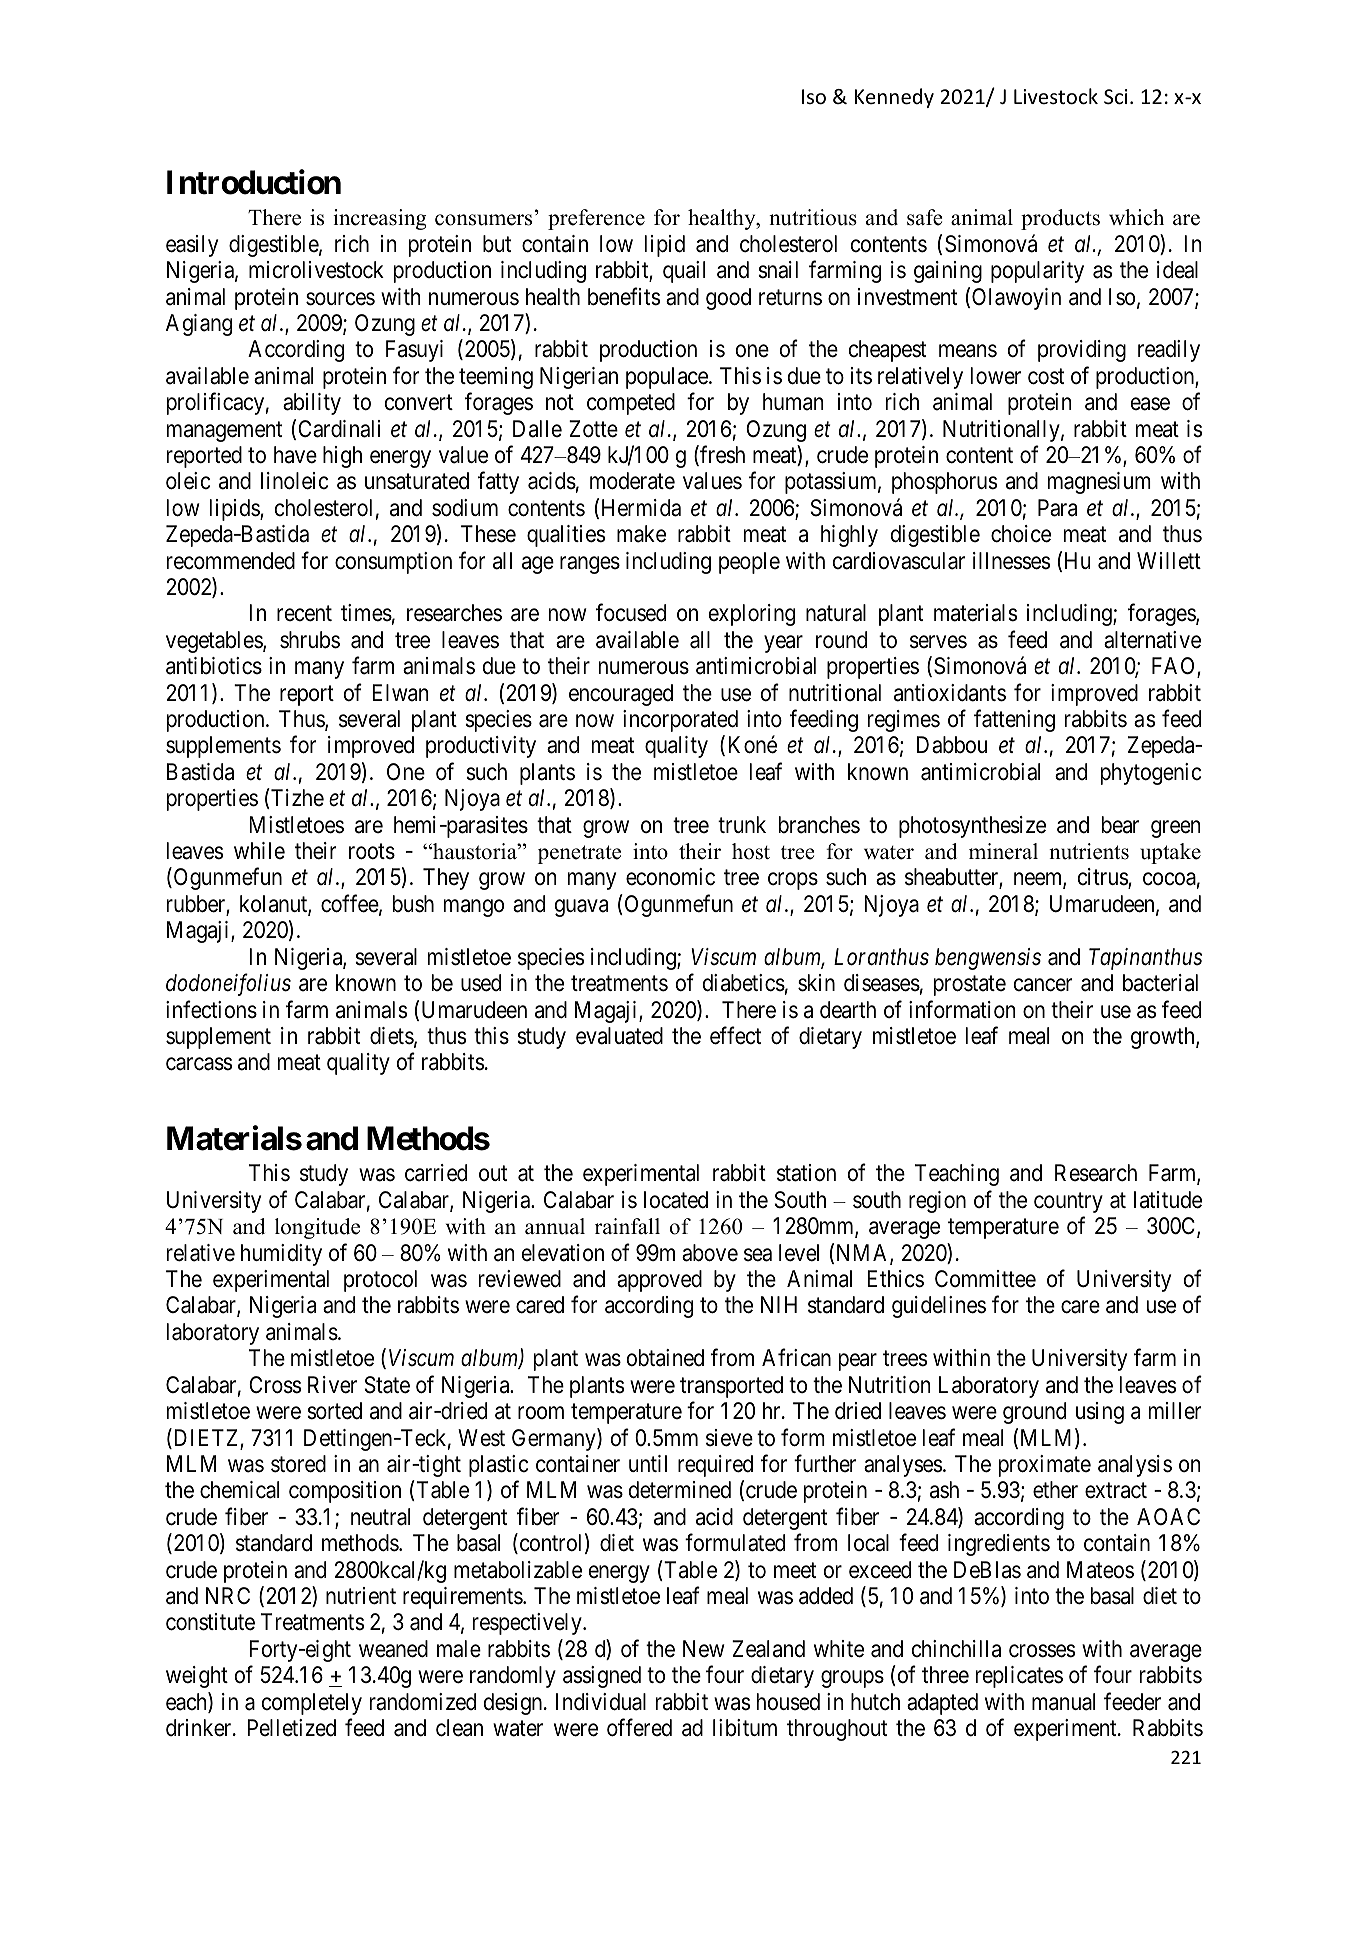  What do you see at coordinates (1099, 483) in the page?
I see `magnesium` at bounding box center [1099, 483].
